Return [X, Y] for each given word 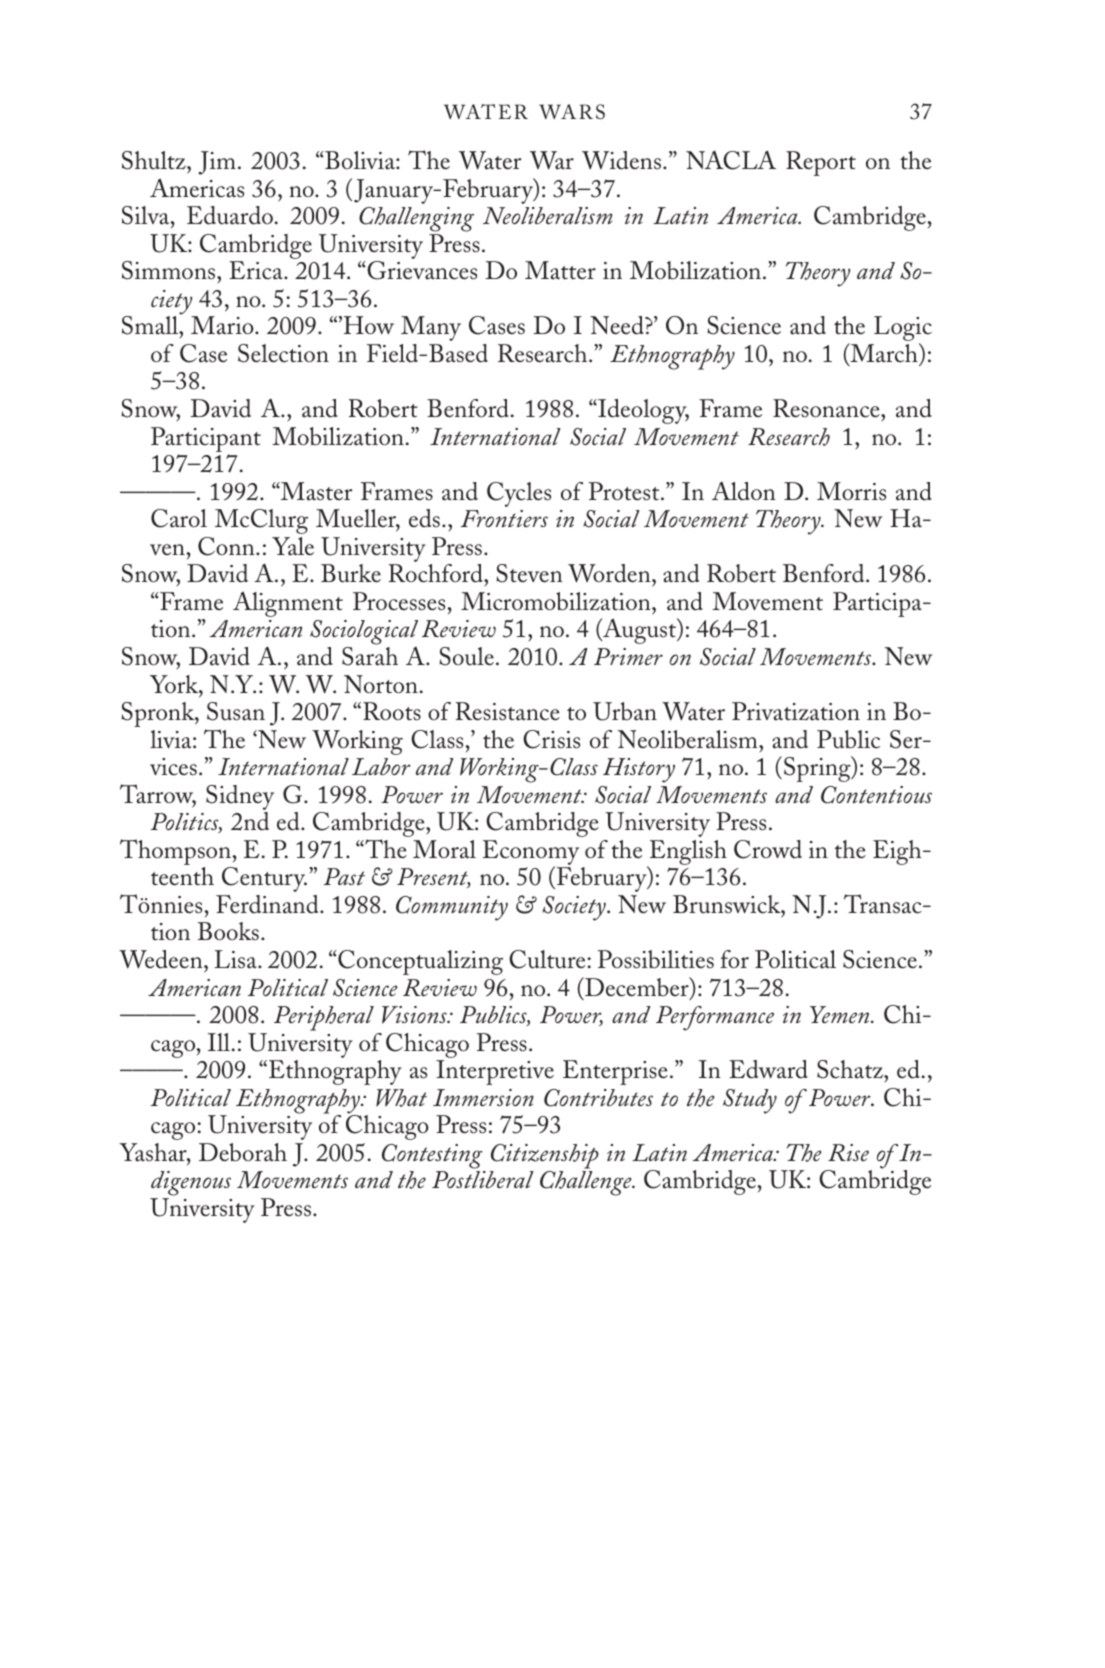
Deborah [243, 1152]
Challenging [416, 221]
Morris [851, 491]
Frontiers [504, 518]
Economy [531, 854]
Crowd [768, 849]
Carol [179, 518]
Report [821, 163]
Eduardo [230, 215]
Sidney [240, 797]
